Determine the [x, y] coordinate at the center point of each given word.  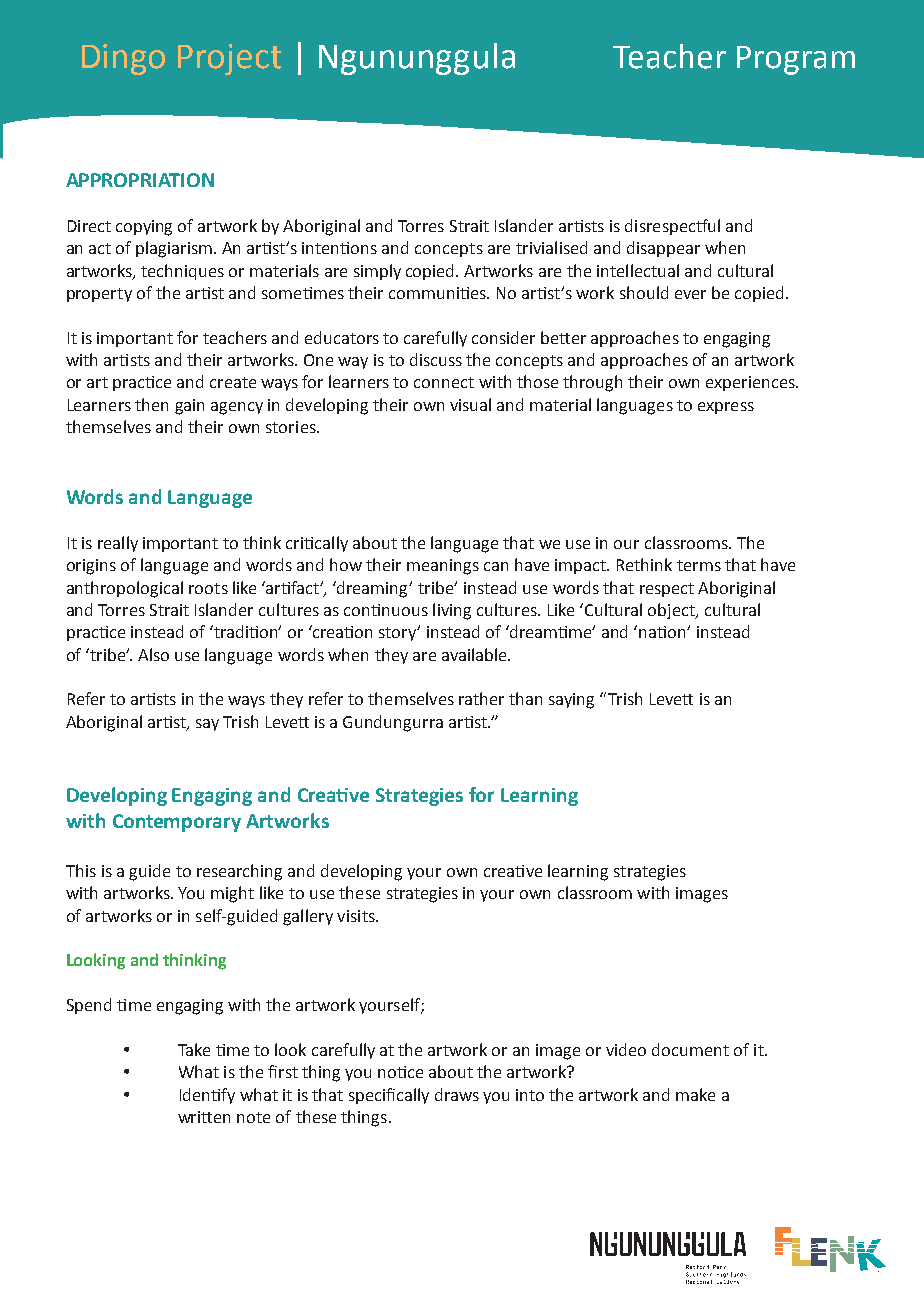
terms [699, 565]
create [233, 382]
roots [208, 588]
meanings [443, 567]
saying [571, 701]
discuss [436, 359]
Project [229, 59]
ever [690, 294]
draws [457, 1094]
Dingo [123, 59]
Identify [207, 1096]
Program [796, 60]
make [695, 1094]
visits [357, 916]
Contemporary [177, 823]
